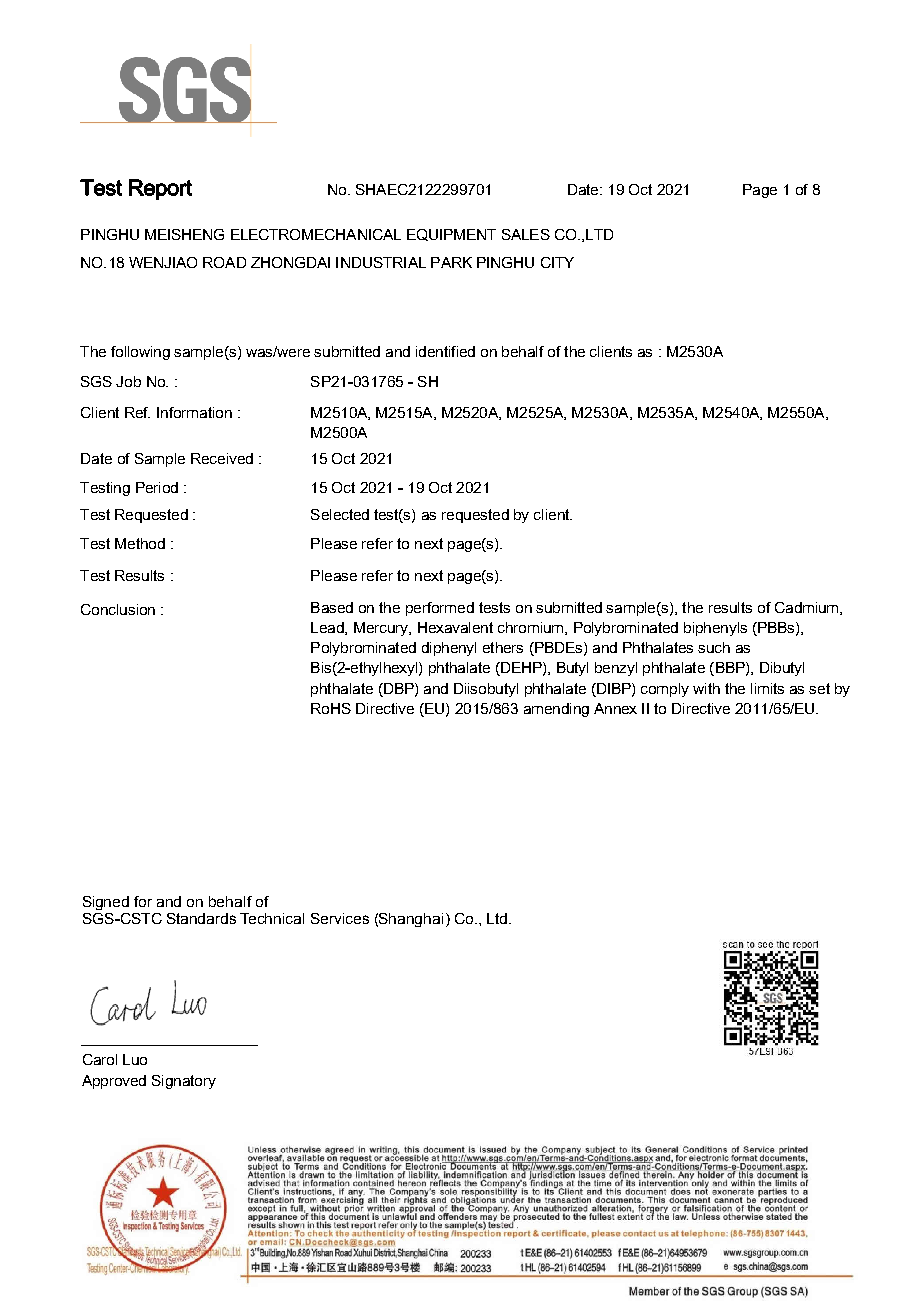 The height and width of the screenshot is (1308, 924). What do you see at coordinates (451, 235) in the screenshot?
I see `EQUIPMENT` at bounding box center [451, 235].
